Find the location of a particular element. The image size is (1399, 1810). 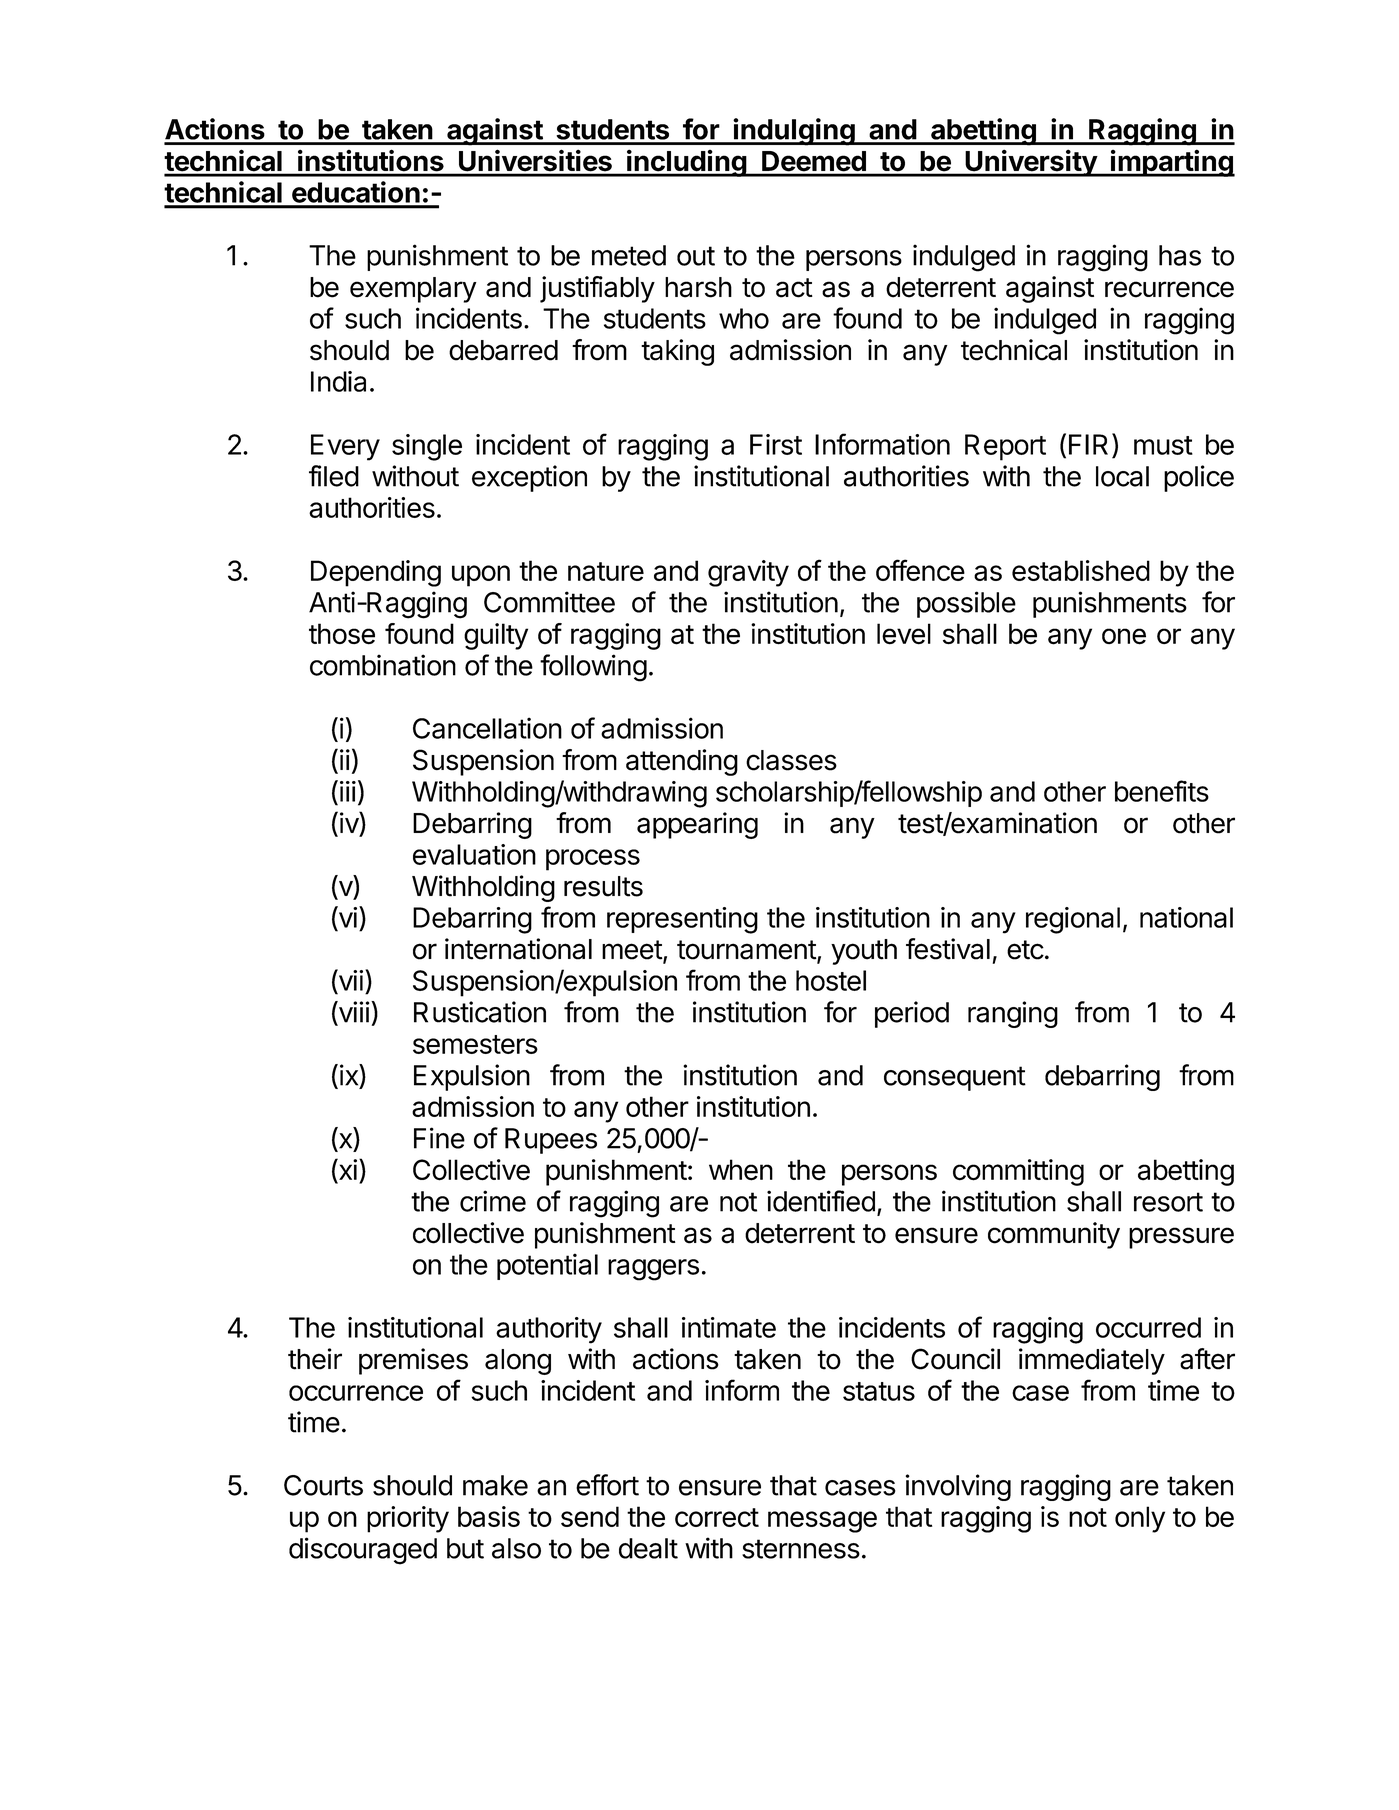

semesters is located at coordinates (475, 1044).
